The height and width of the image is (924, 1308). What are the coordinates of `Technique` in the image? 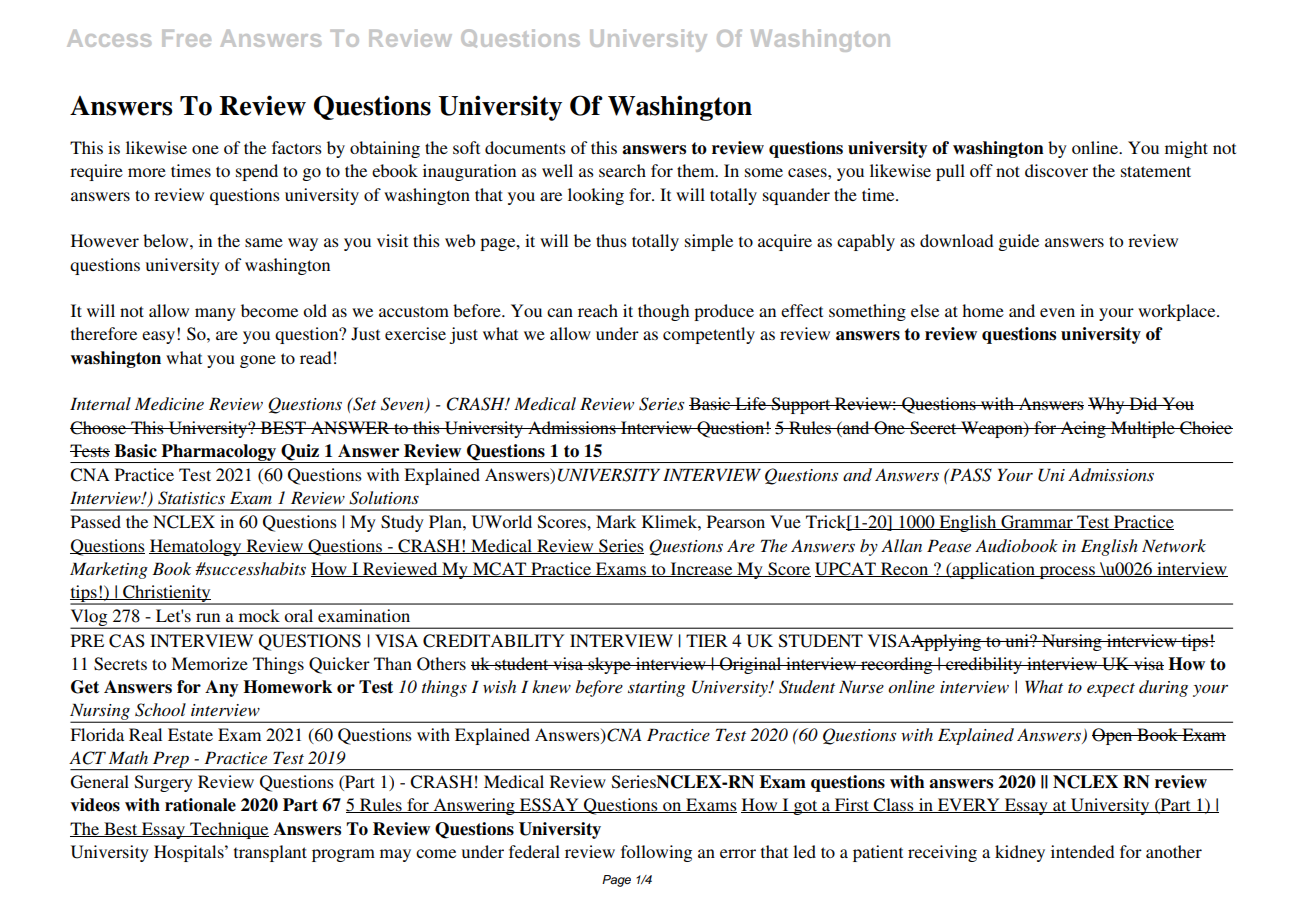 It's located at (228, 830).
